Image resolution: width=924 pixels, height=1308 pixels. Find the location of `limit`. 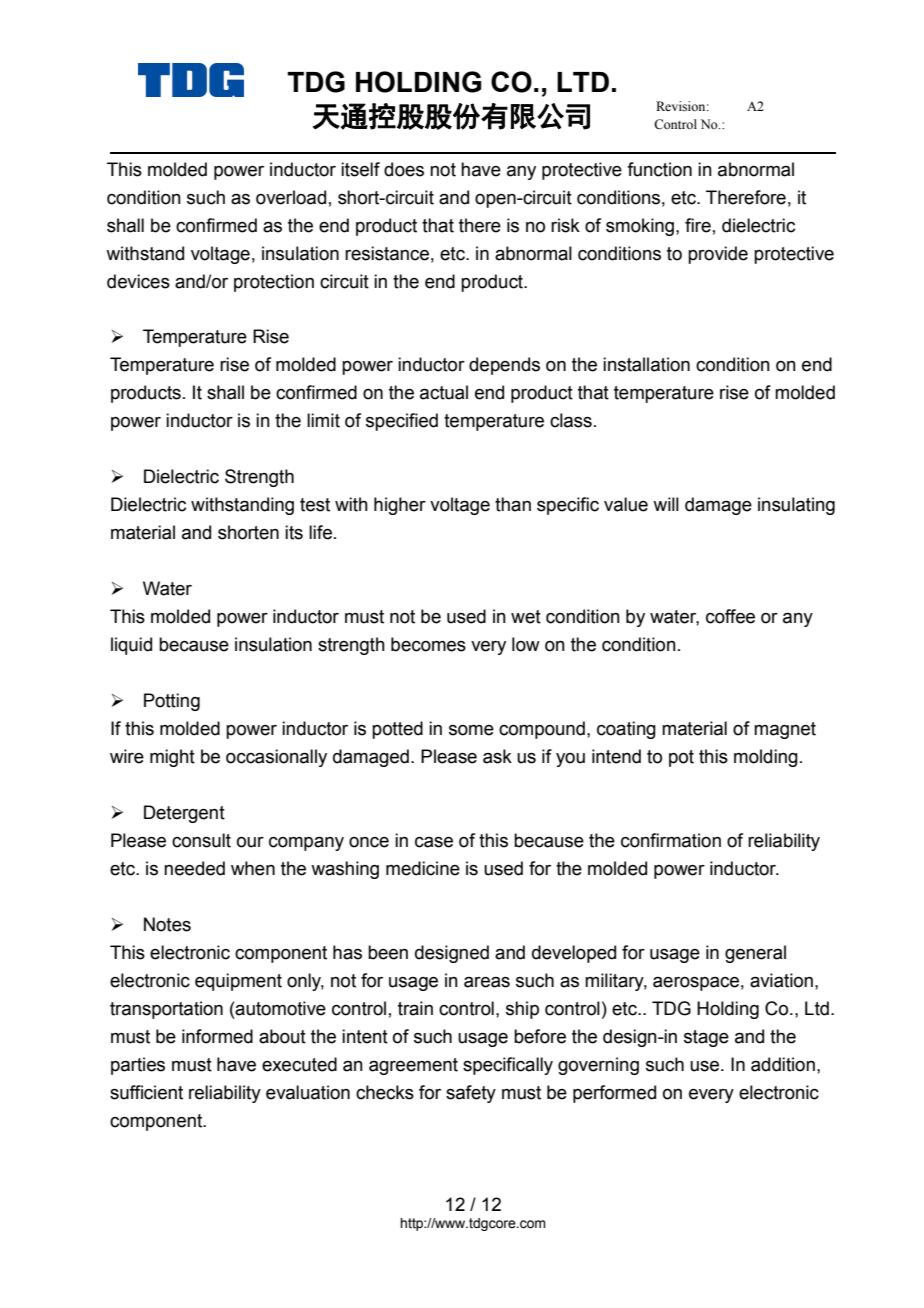

limit is located at coordinates (323, 420).
